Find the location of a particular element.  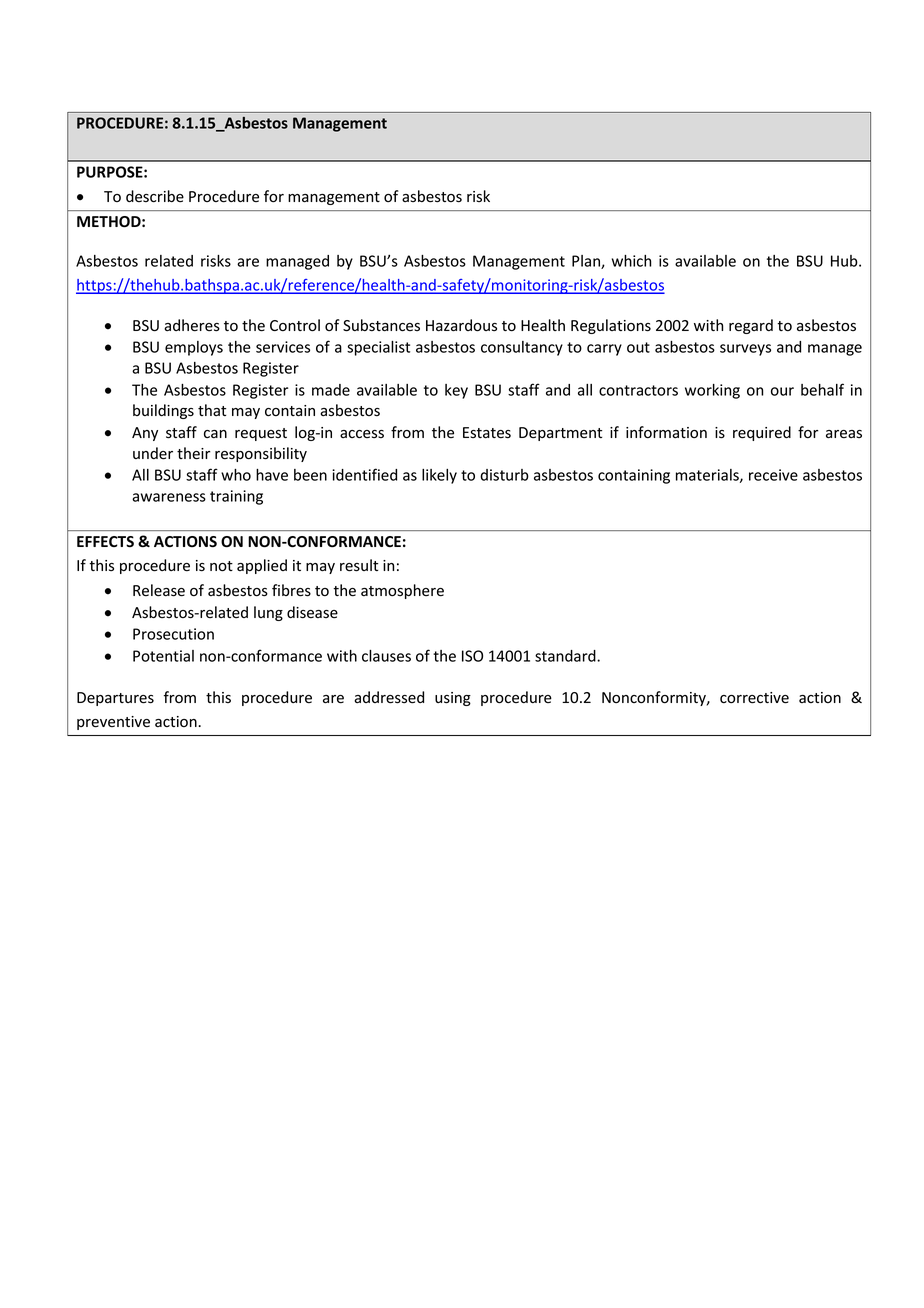

corrective is located at coordinates (754, 698).
